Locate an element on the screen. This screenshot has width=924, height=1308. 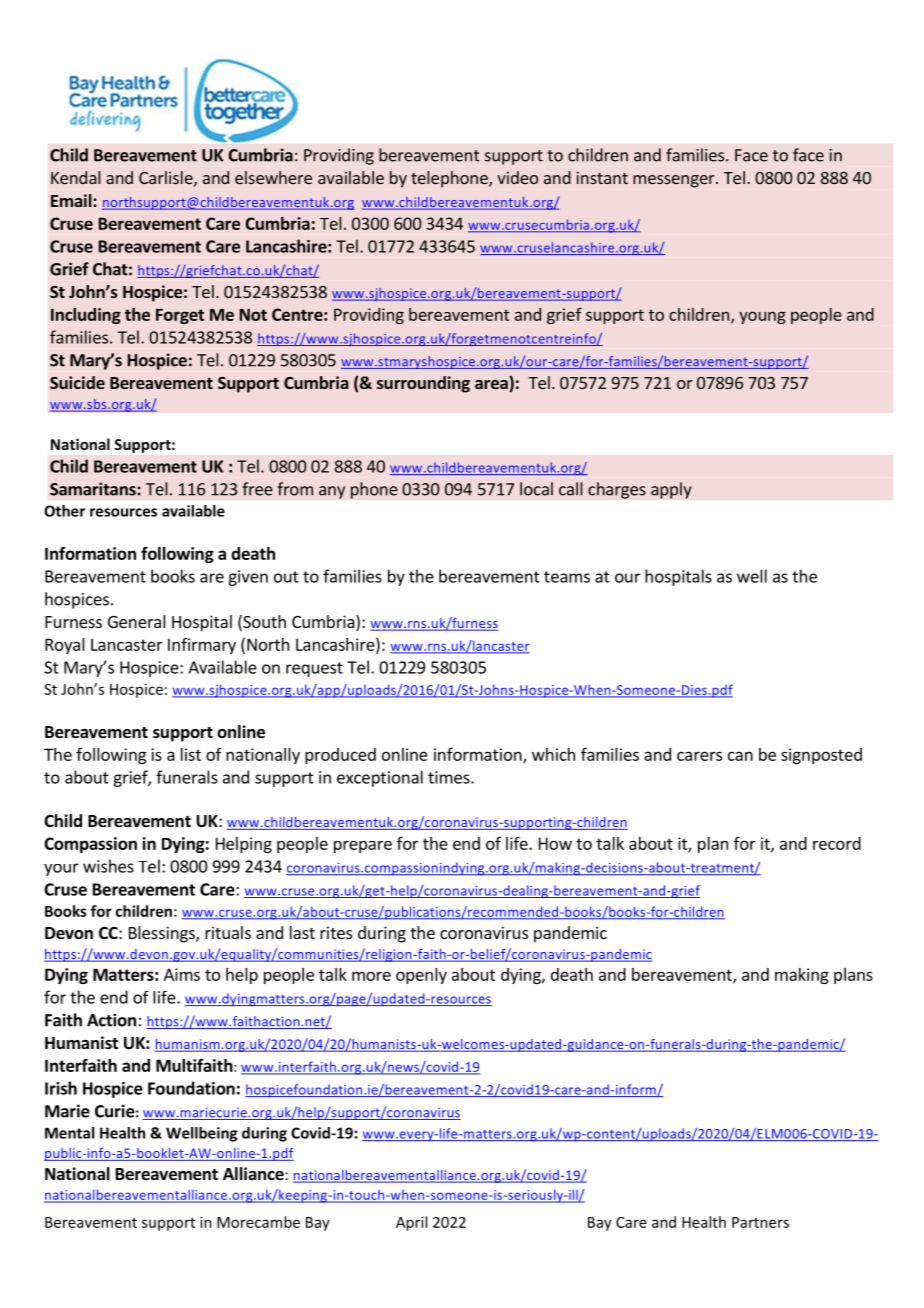
Samaritans is located at coordinates (94, 489).
